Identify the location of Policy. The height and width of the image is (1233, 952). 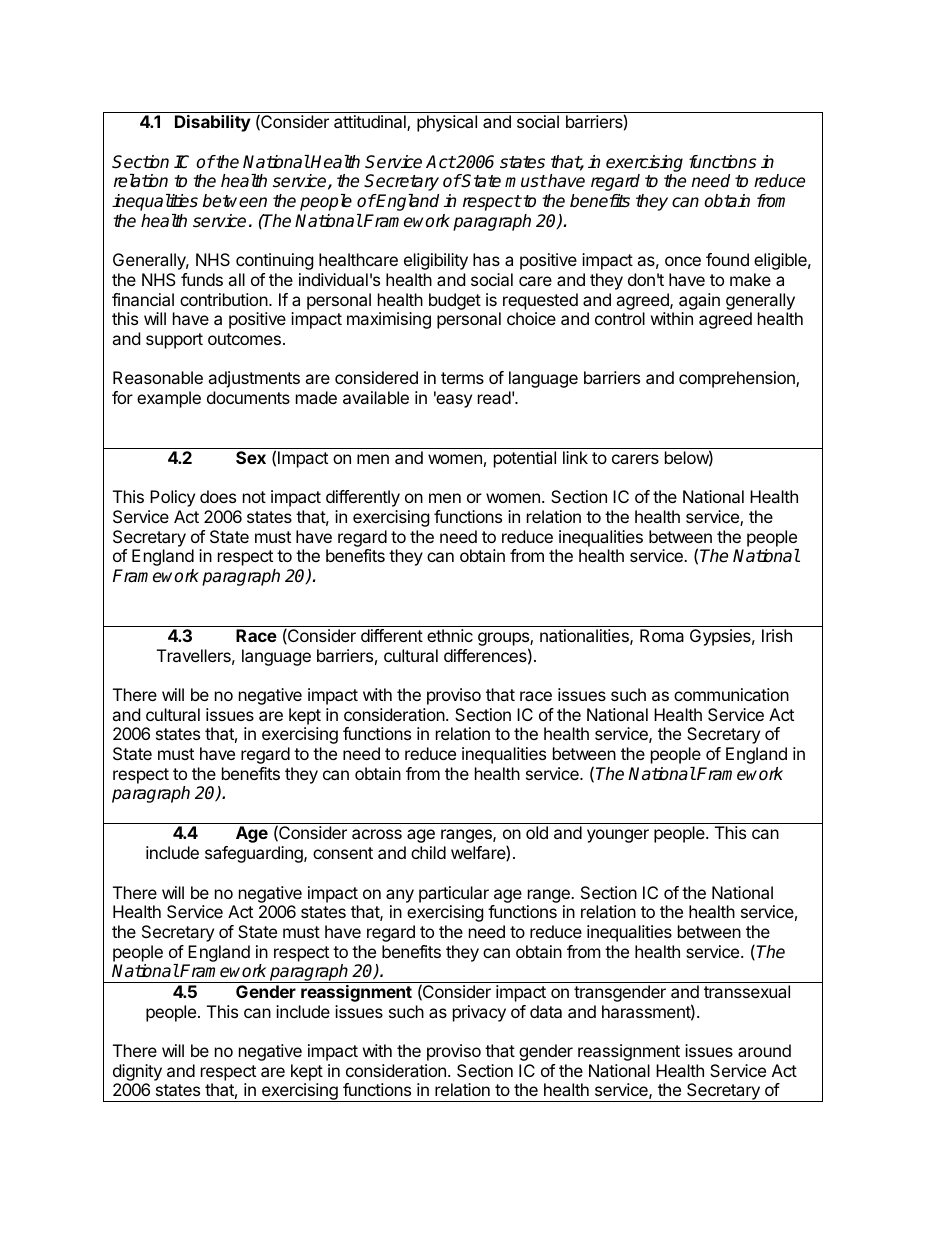
(172, 498).
